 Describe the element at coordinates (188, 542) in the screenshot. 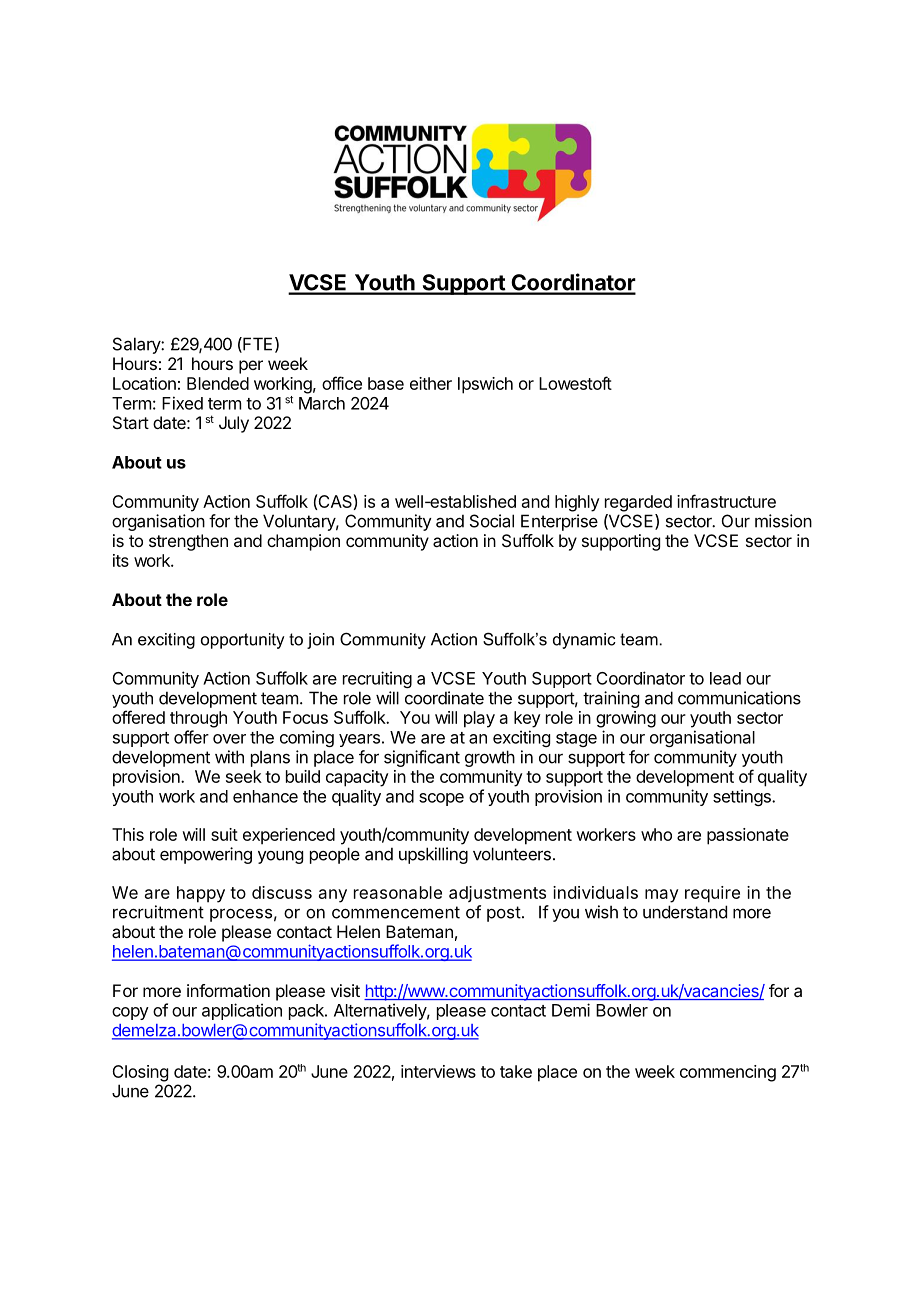

I see `strengthen` at that location.
